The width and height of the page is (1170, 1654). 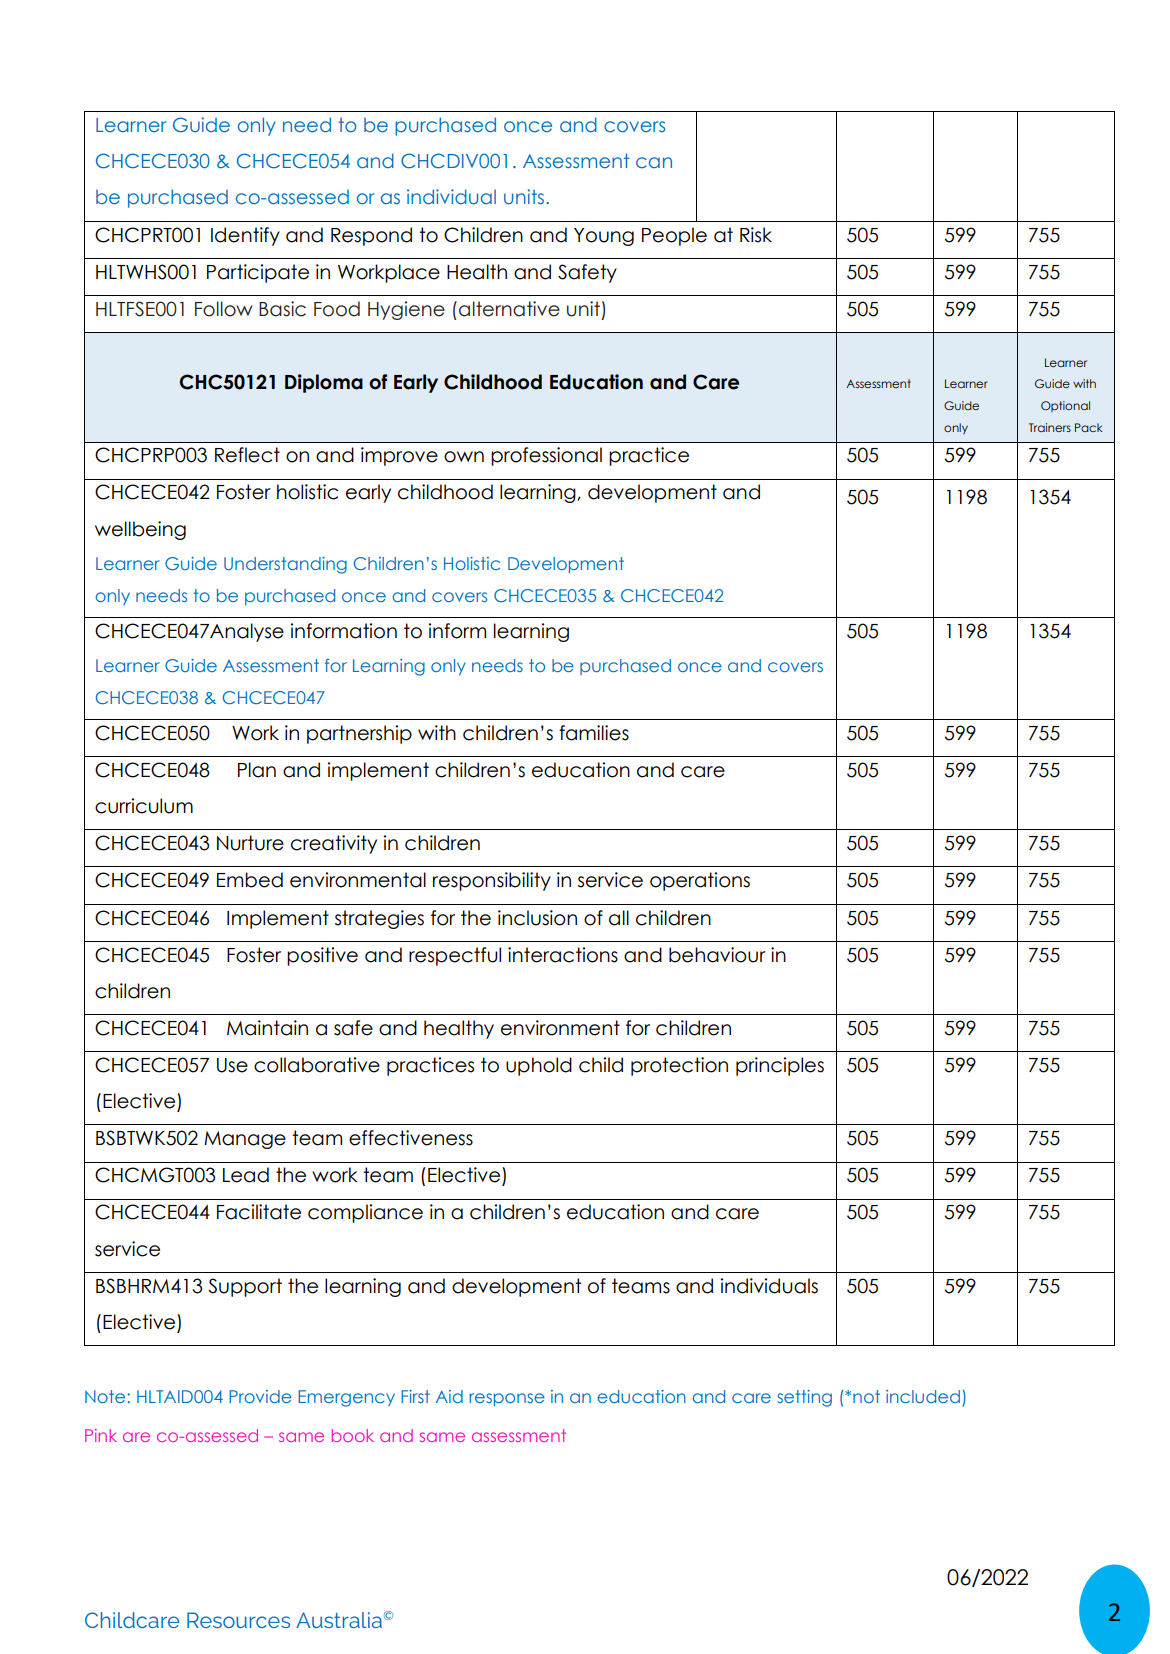 What do you see at coordinates (923, 1396) in the page?
I see `included` at bounding box center [923, 1396].
